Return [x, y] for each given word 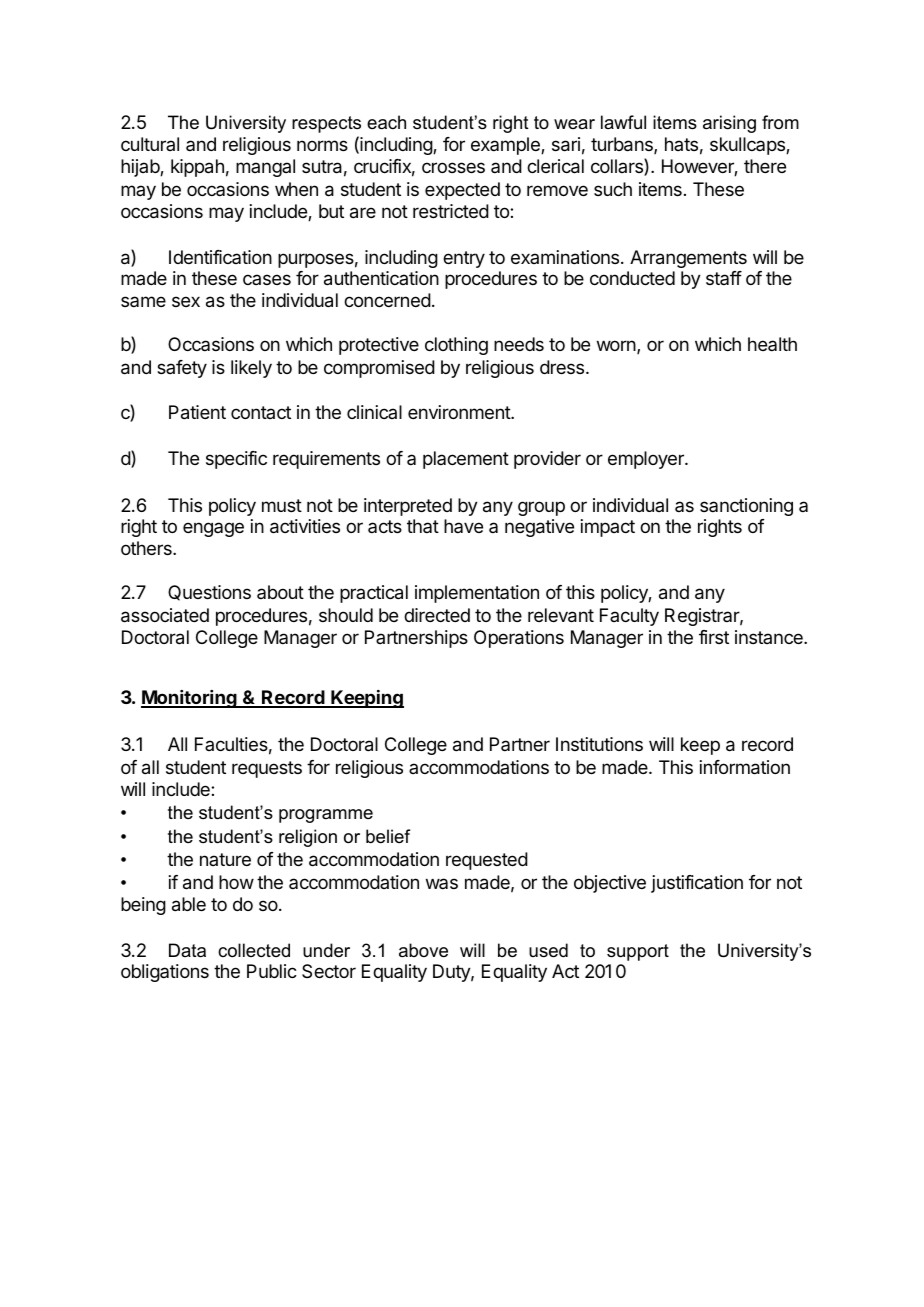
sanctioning [746, 507]
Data [187, 950]
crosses [453, 167]
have [463, 526]
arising [729, 124]
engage [213, 529]
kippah [197, 168]
